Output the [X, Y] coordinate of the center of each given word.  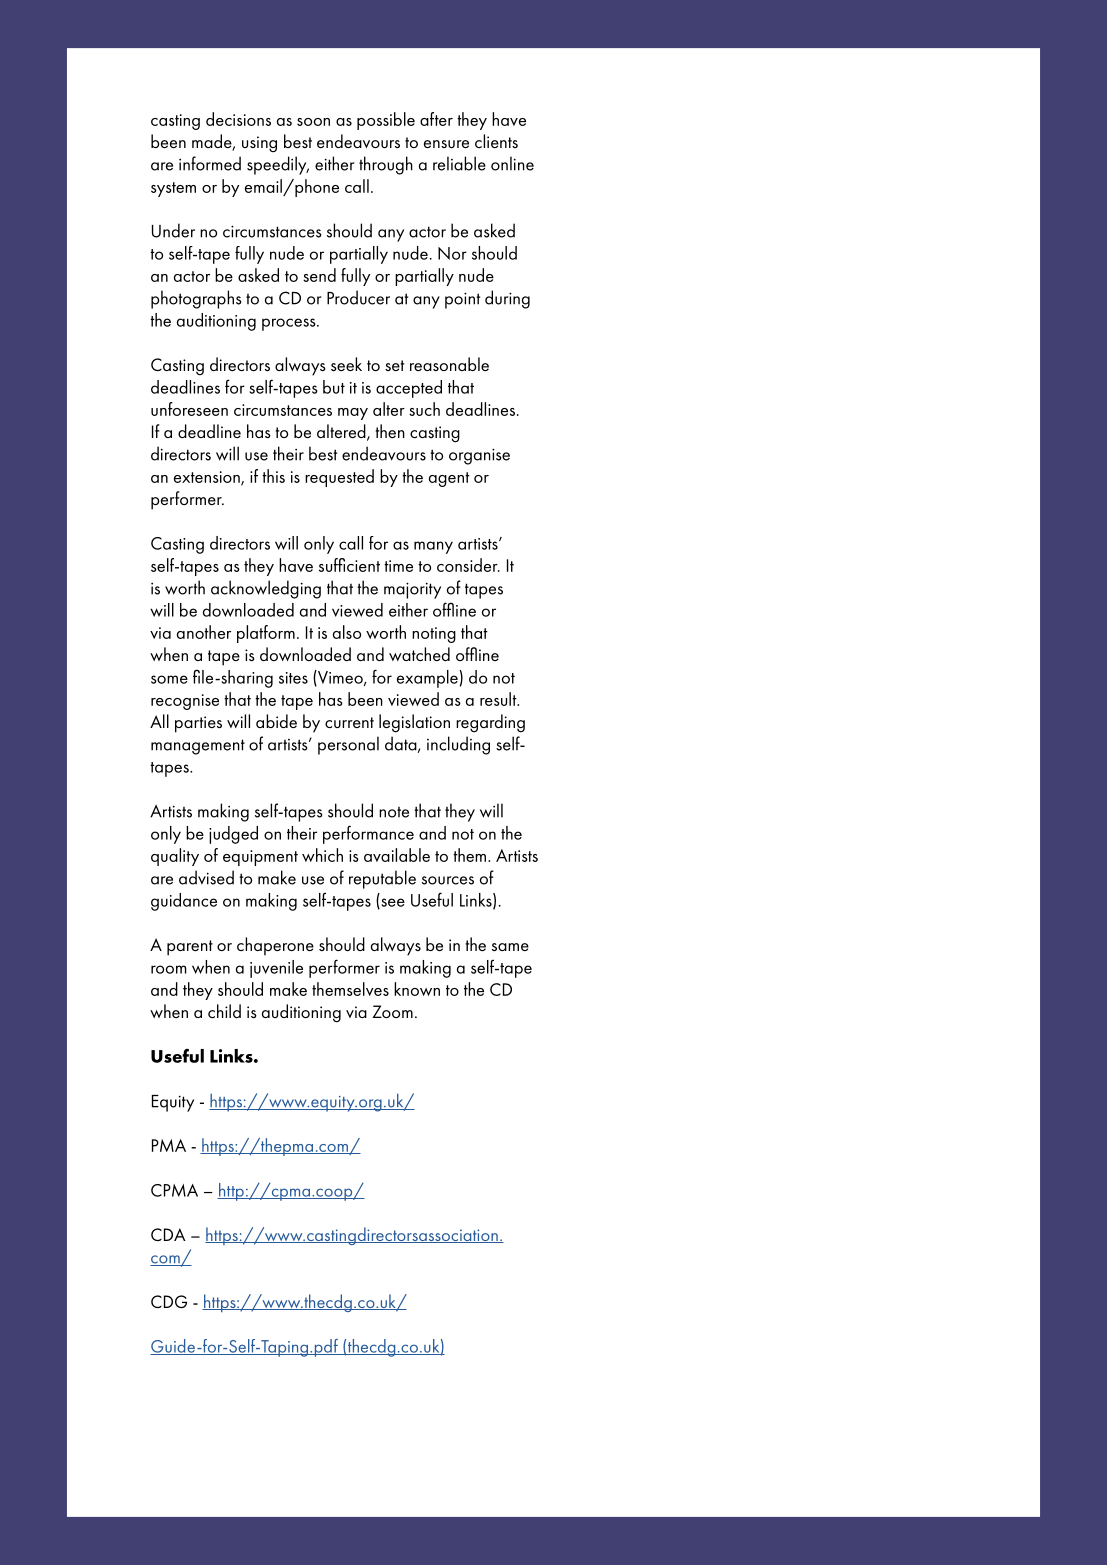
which [322, 855]
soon [313, 122]
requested [339, 478]
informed [210, 163]
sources [448, 880]
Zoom [392, 1011]
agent [449, 479]
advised [206, 877]
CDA [168, 1234]
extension [208, 478]
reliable [459, 163]
